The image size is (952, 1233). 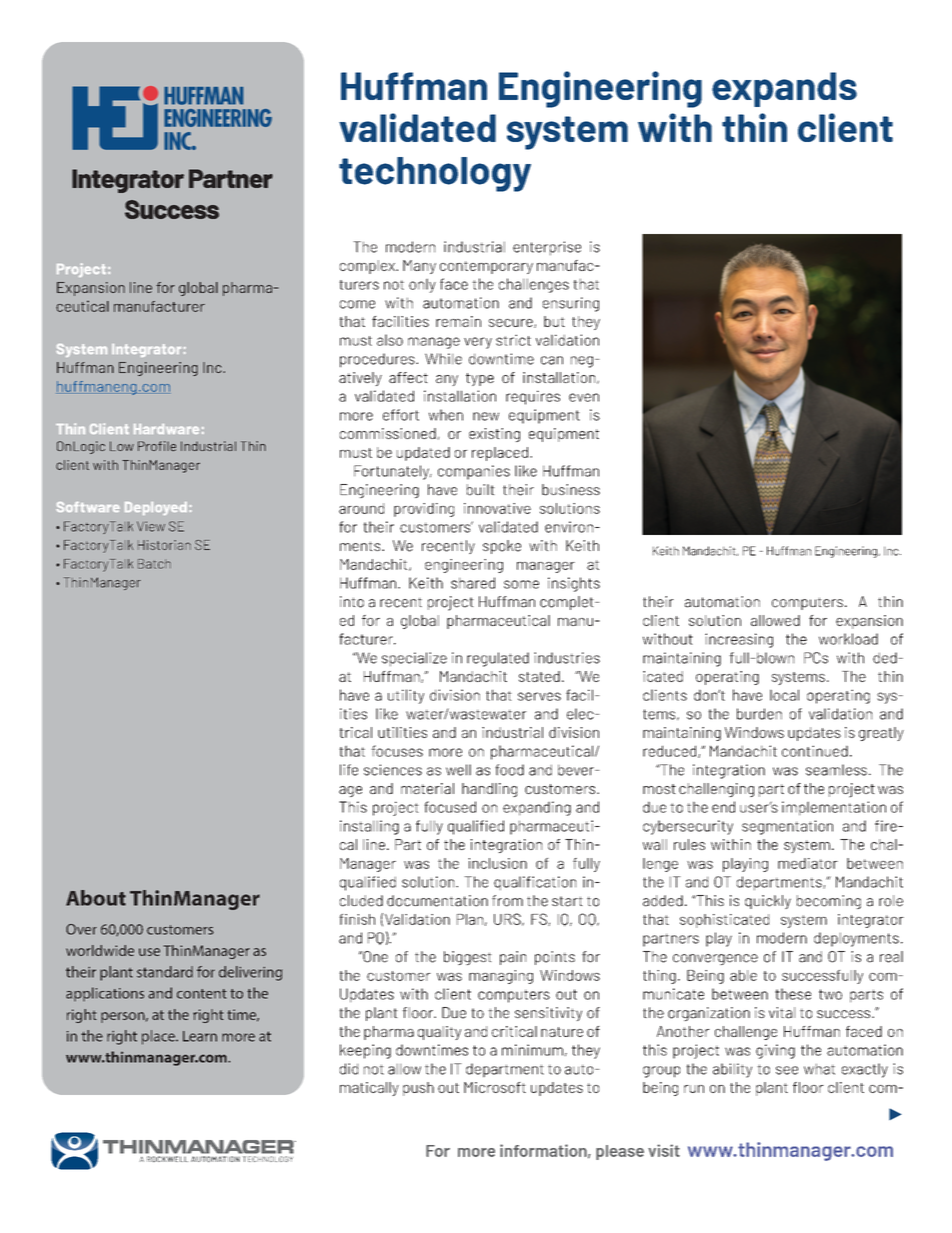 What do you see at coordinates (154, 564) in the document?
I see `Batch` at bounding box center [154, 564].
